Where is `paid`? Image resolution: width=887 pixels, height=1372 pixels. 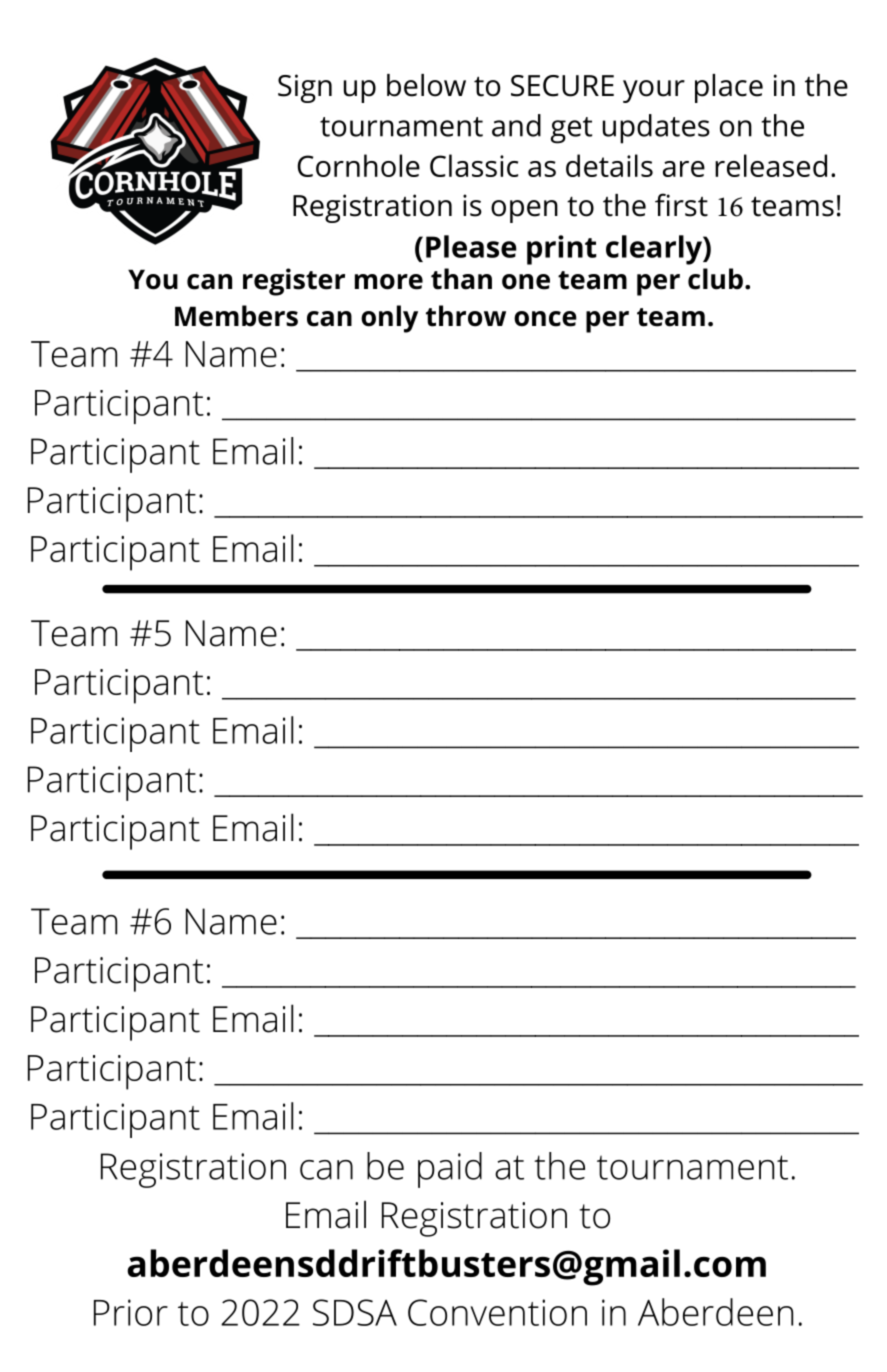
paid is located at coordinates (450, 1170).
